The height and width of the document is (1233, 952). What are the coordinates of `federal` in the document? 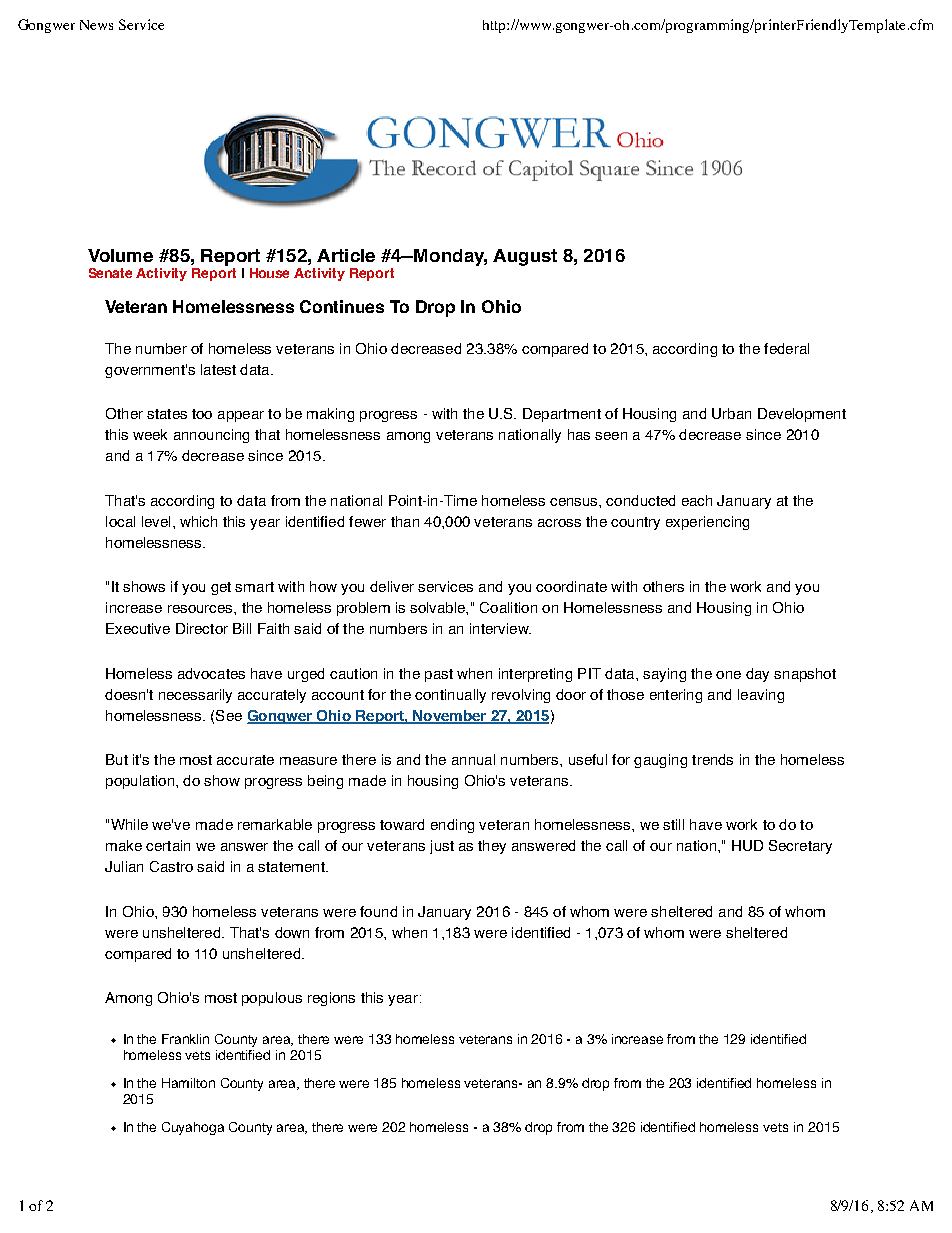 It's located at (786, 348).
